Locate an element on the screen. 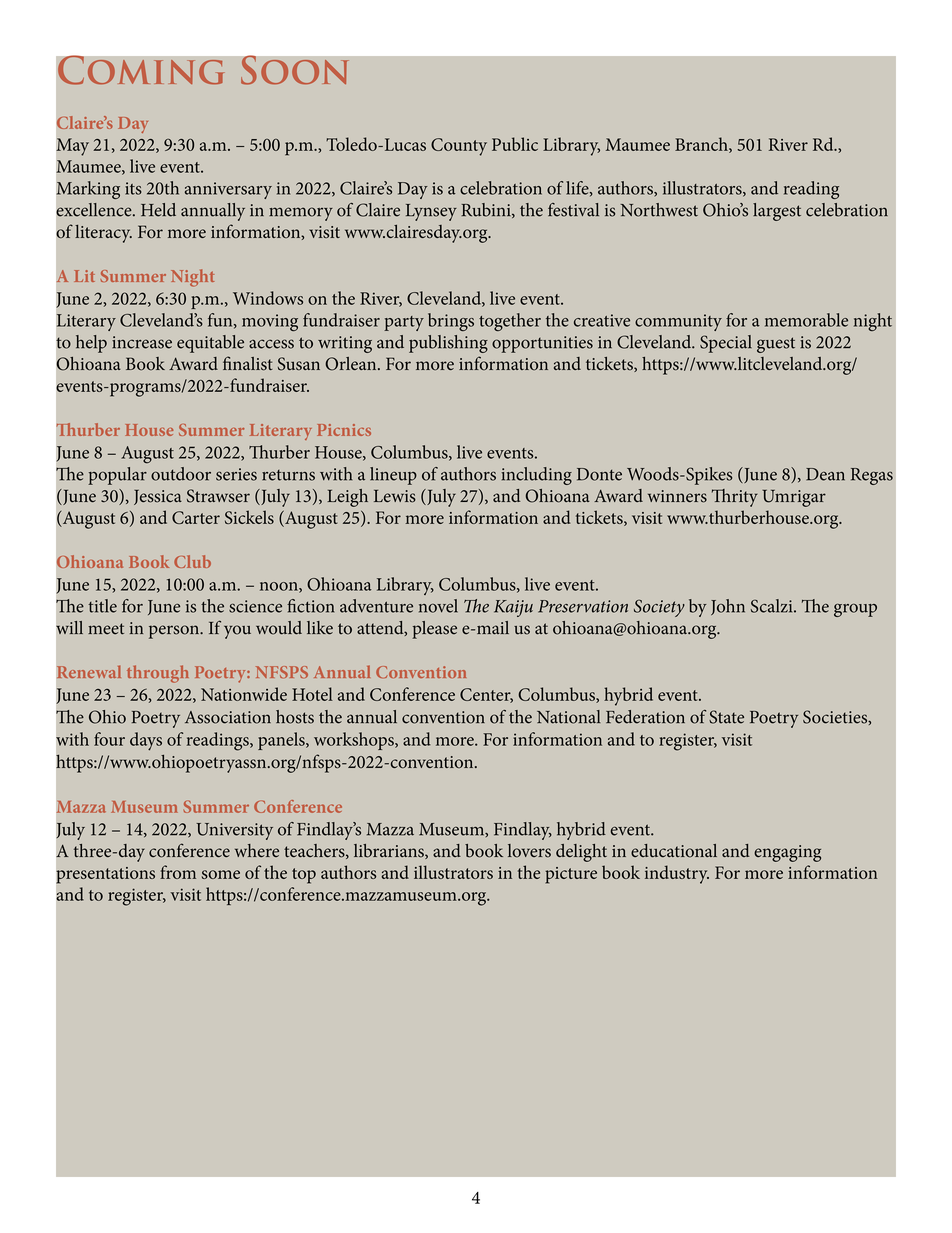 This screenshot has width=952, height=1233. engaging is located at coordinates (787, 853).
